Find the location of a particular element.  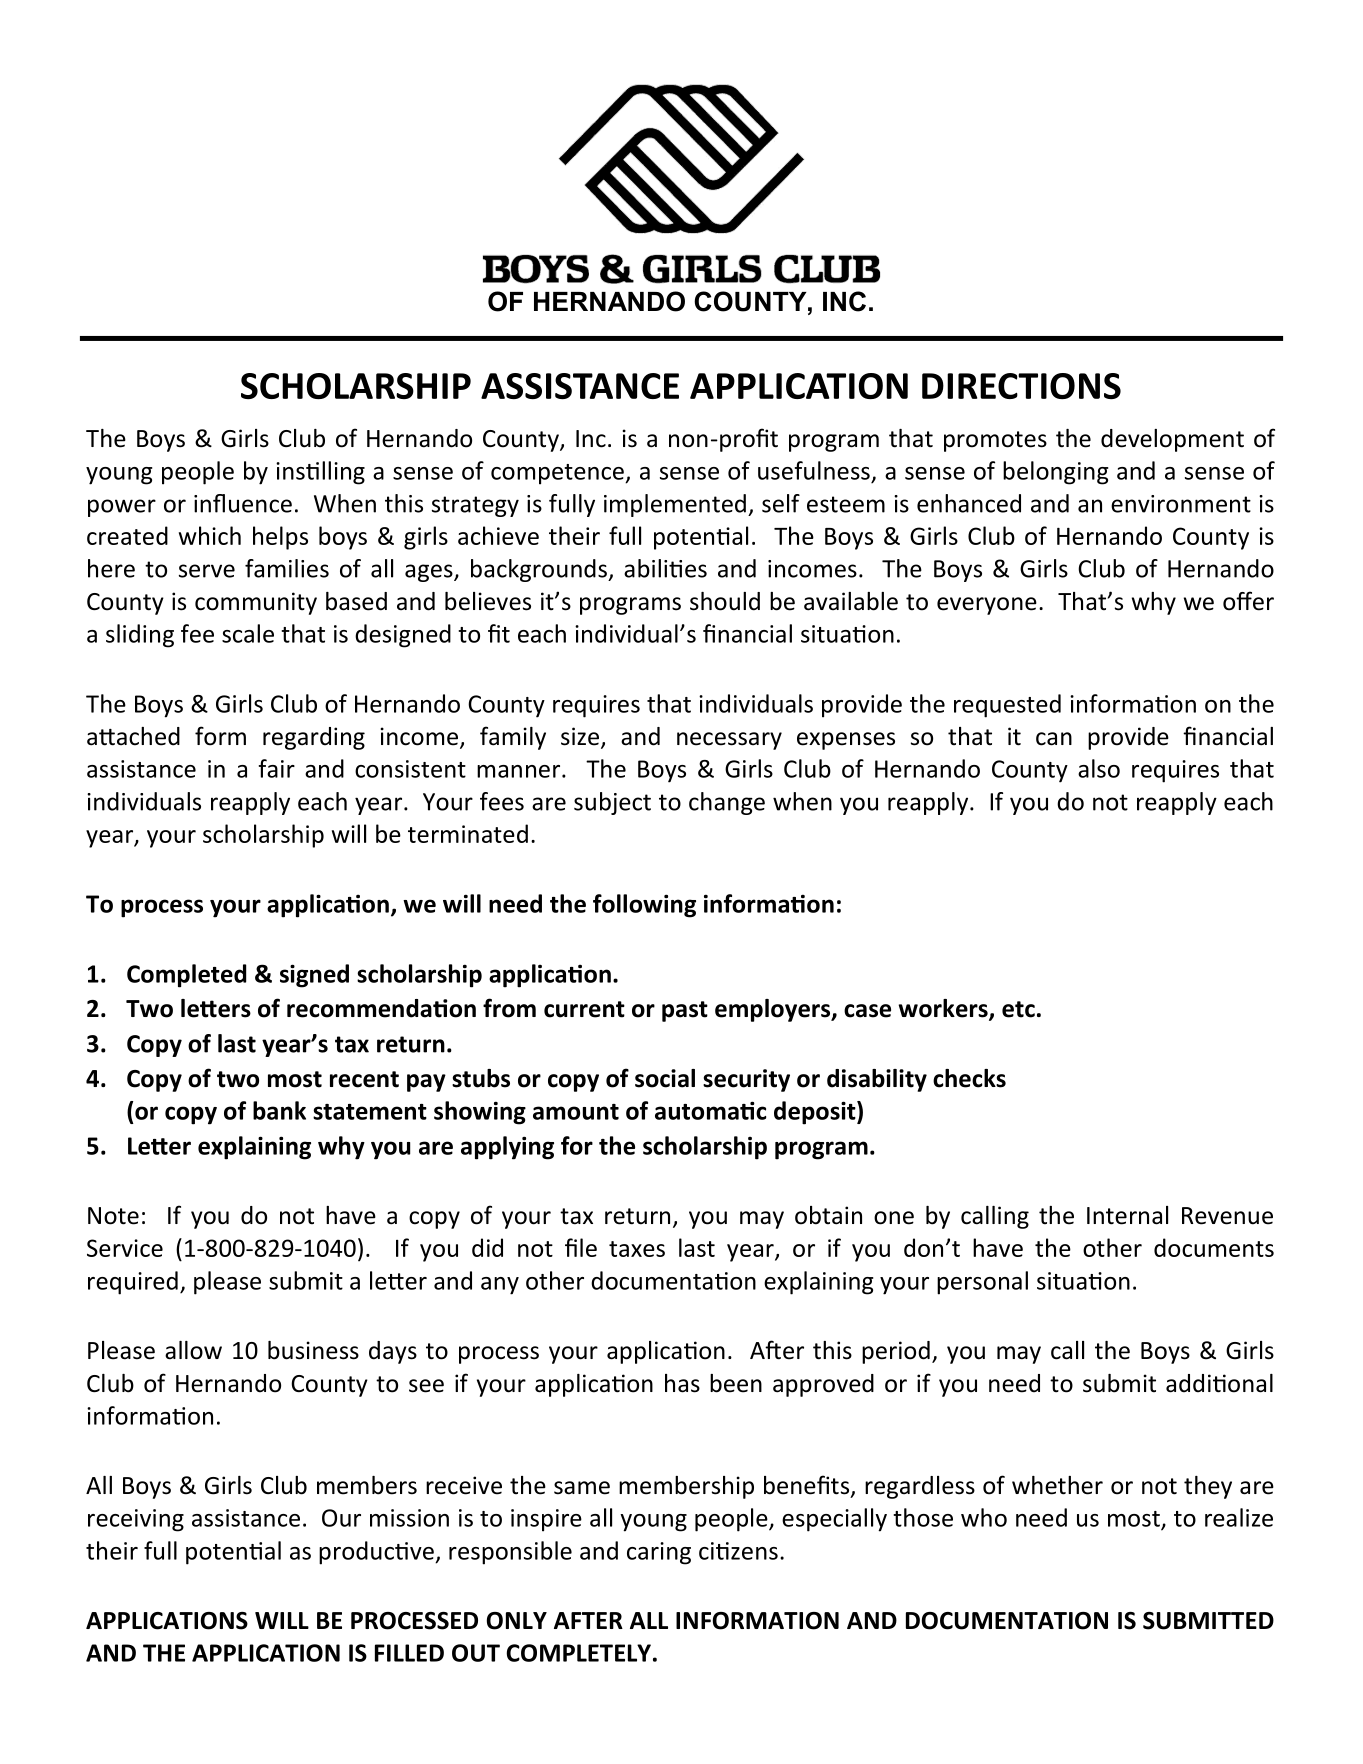

development is located at coordinates (1172, 440).
